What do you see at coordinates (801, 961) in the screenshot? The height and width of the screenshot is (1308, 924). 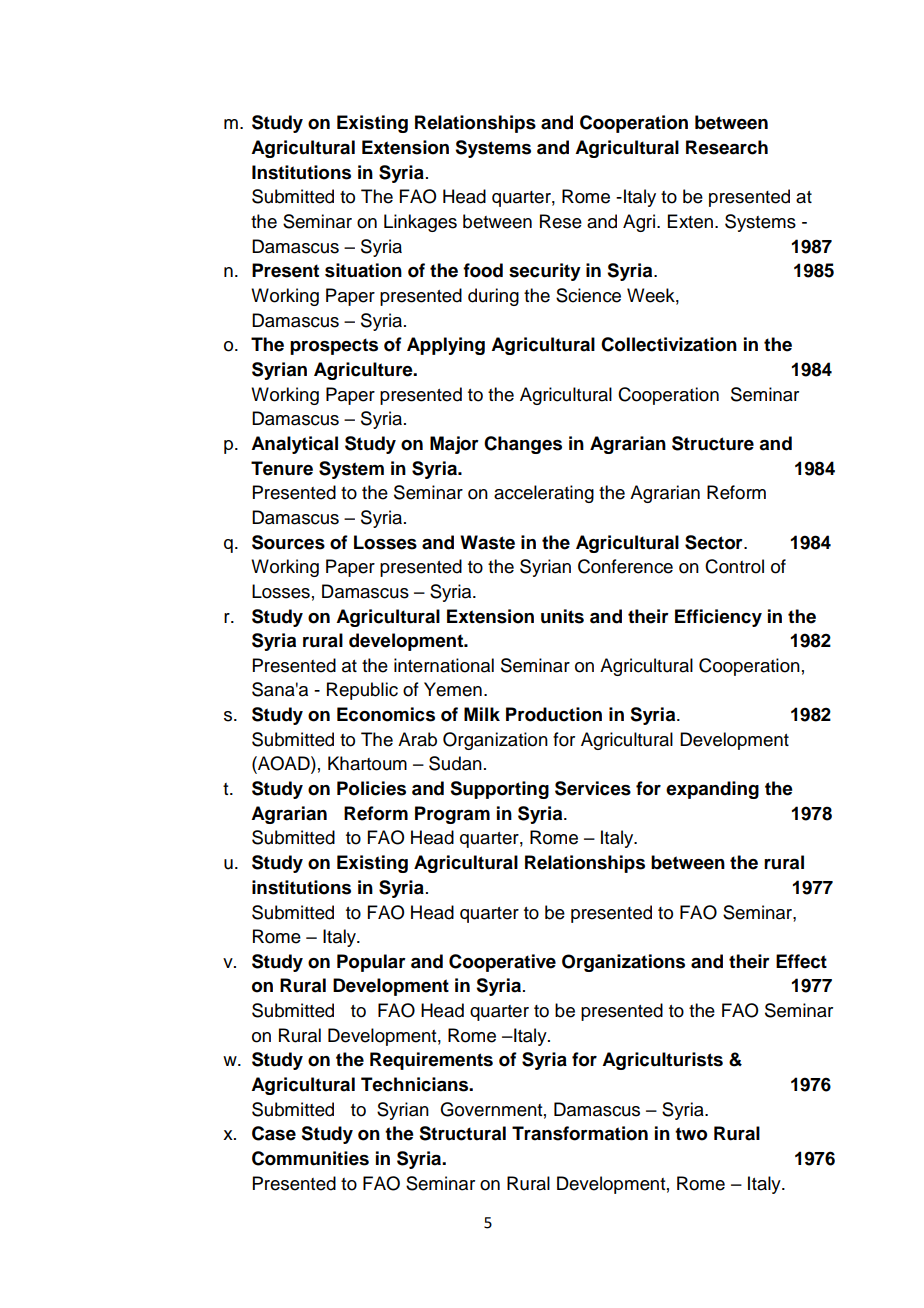 I see `Effect` at bounding box center [801, 961].
